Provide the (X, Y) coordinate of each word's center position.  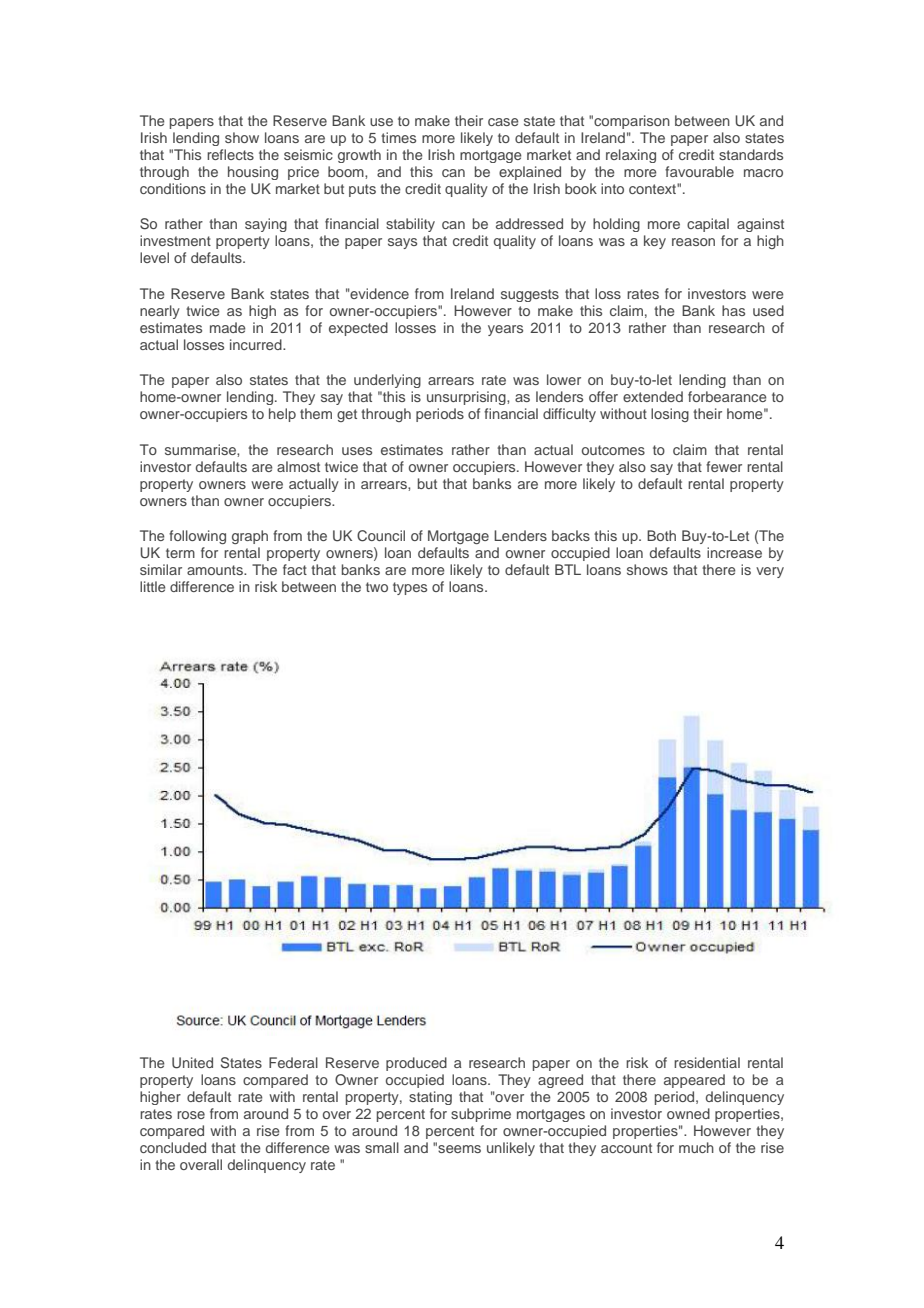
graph (250, 537)
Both (661, 535)
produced (416, 1064)
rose (191, 1115)
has (733, 310)
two (377, 587)
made (228, 327)
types (410, 588)
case (503, 122)
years (505, 330)
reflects (230, 154)
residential (707, 1062)
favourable (699, 171)
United (192, 1063)
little (153, 586)
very (770, 572)
